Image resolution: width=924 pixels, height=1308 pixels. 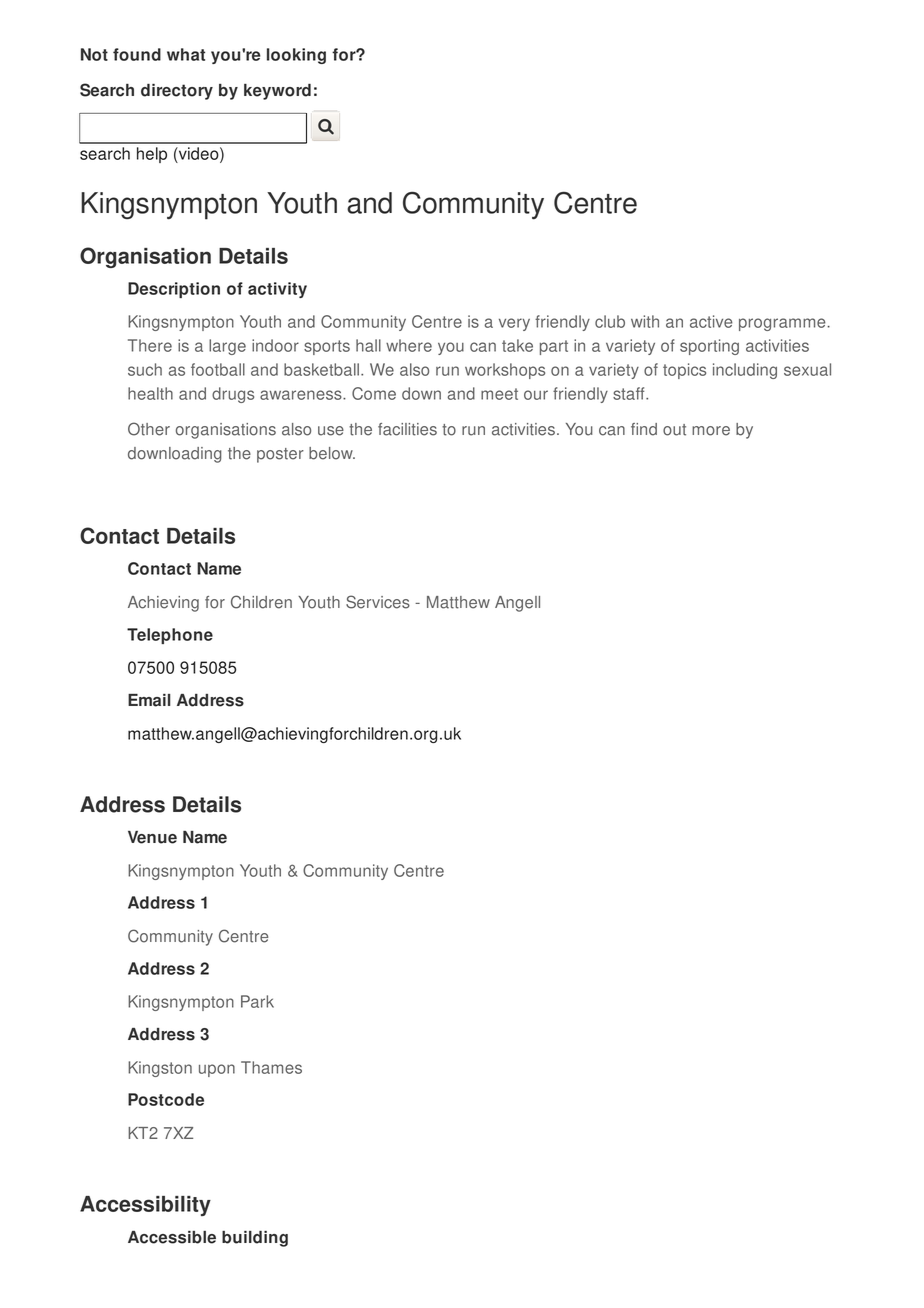 What do you see at coordinates (145, 1206) in the screenshot?
I see `Accessibility` at bounding box center [145, 1206].
